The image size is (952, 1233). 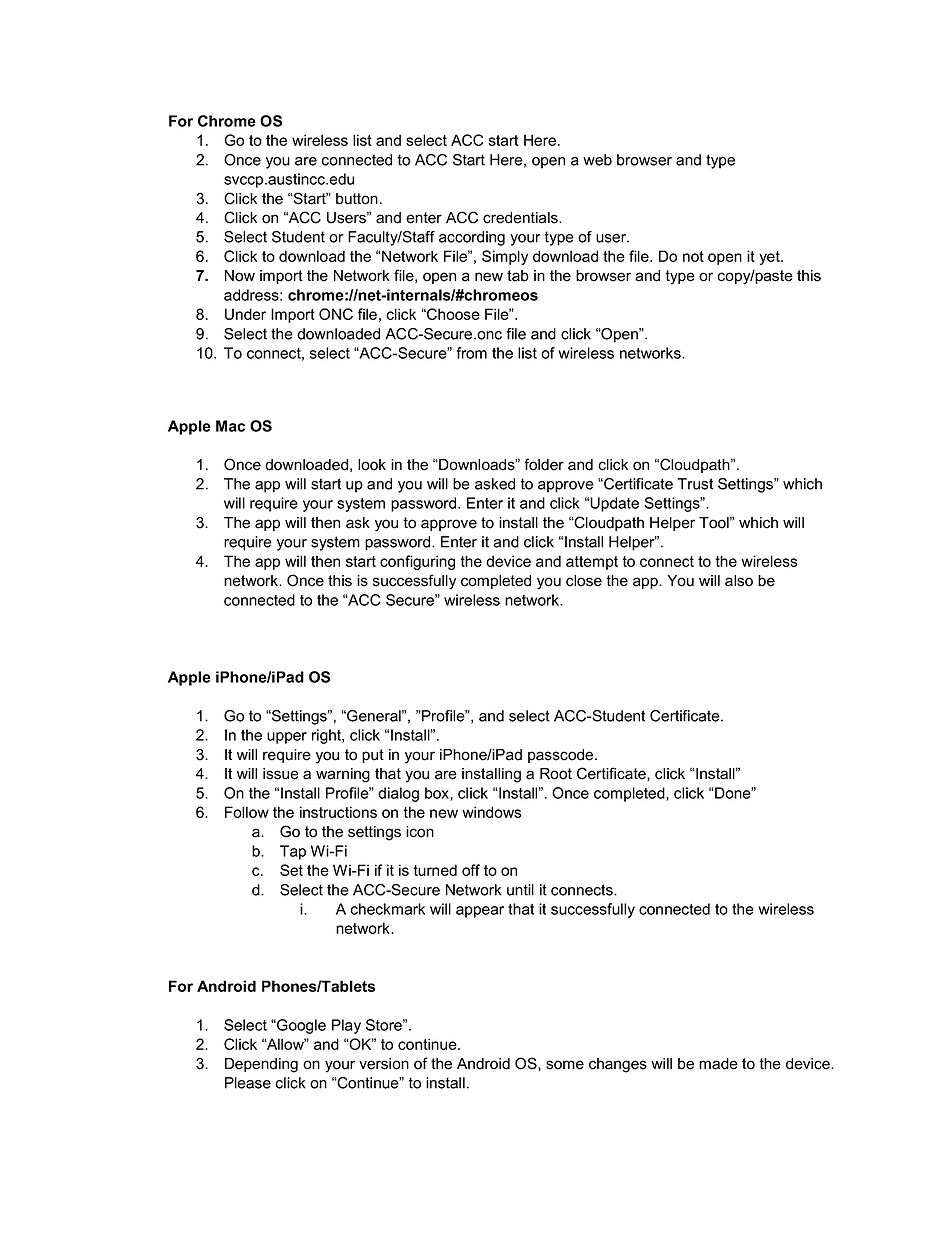 What do you see at coordinates (695, 484) in the document?
I see `Trust` at bounding box center [695, 484].
